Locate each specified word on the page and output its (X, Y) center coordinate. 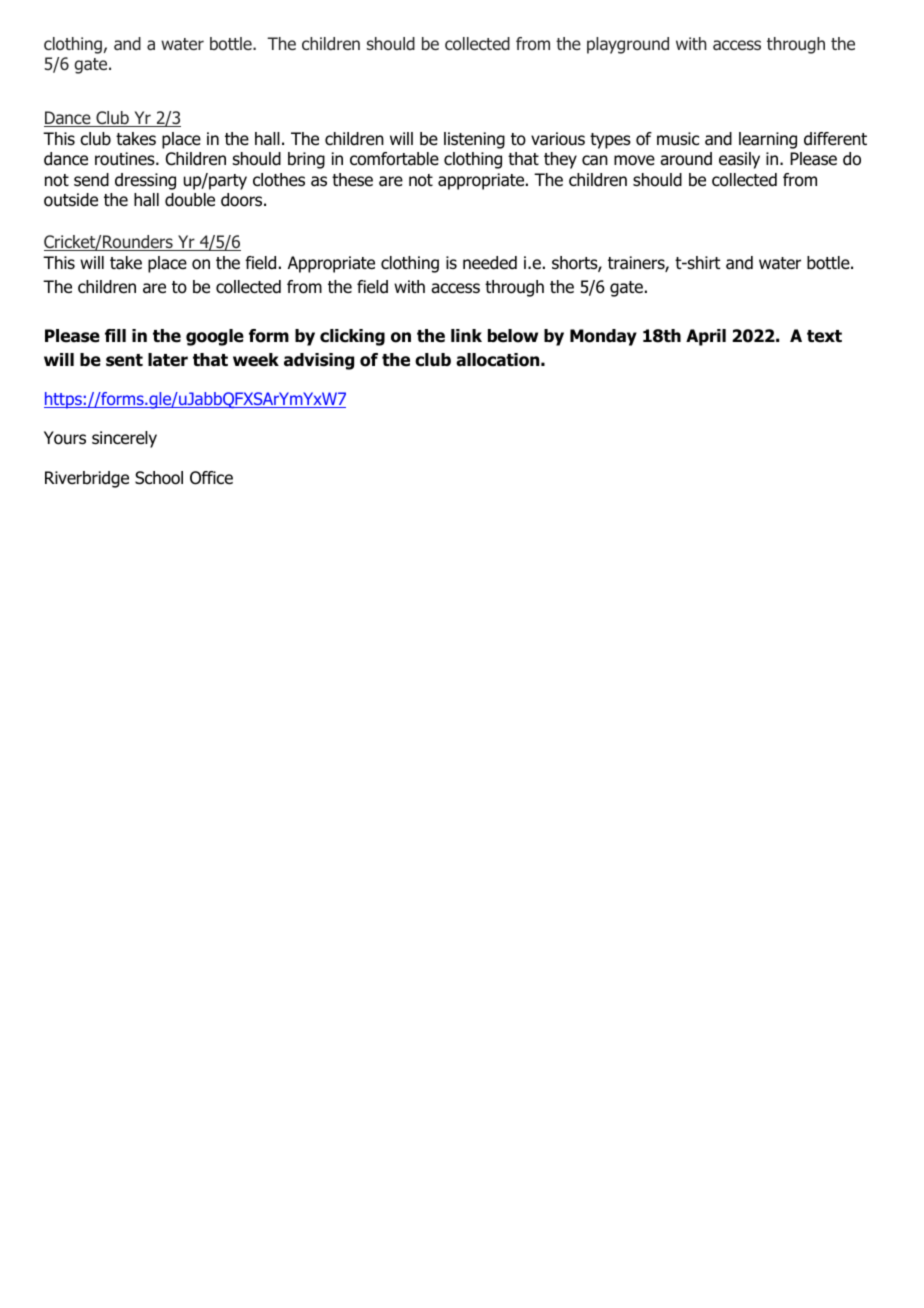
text (824, 336)
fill (115, 335)
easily (739, 160)
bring (306, 160)
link (466, 335)
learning (768, 140)
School (159, 478)
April (706, 337)
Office (211, 478)
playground (628, 45)
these (352, 180)
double (190, 200)
